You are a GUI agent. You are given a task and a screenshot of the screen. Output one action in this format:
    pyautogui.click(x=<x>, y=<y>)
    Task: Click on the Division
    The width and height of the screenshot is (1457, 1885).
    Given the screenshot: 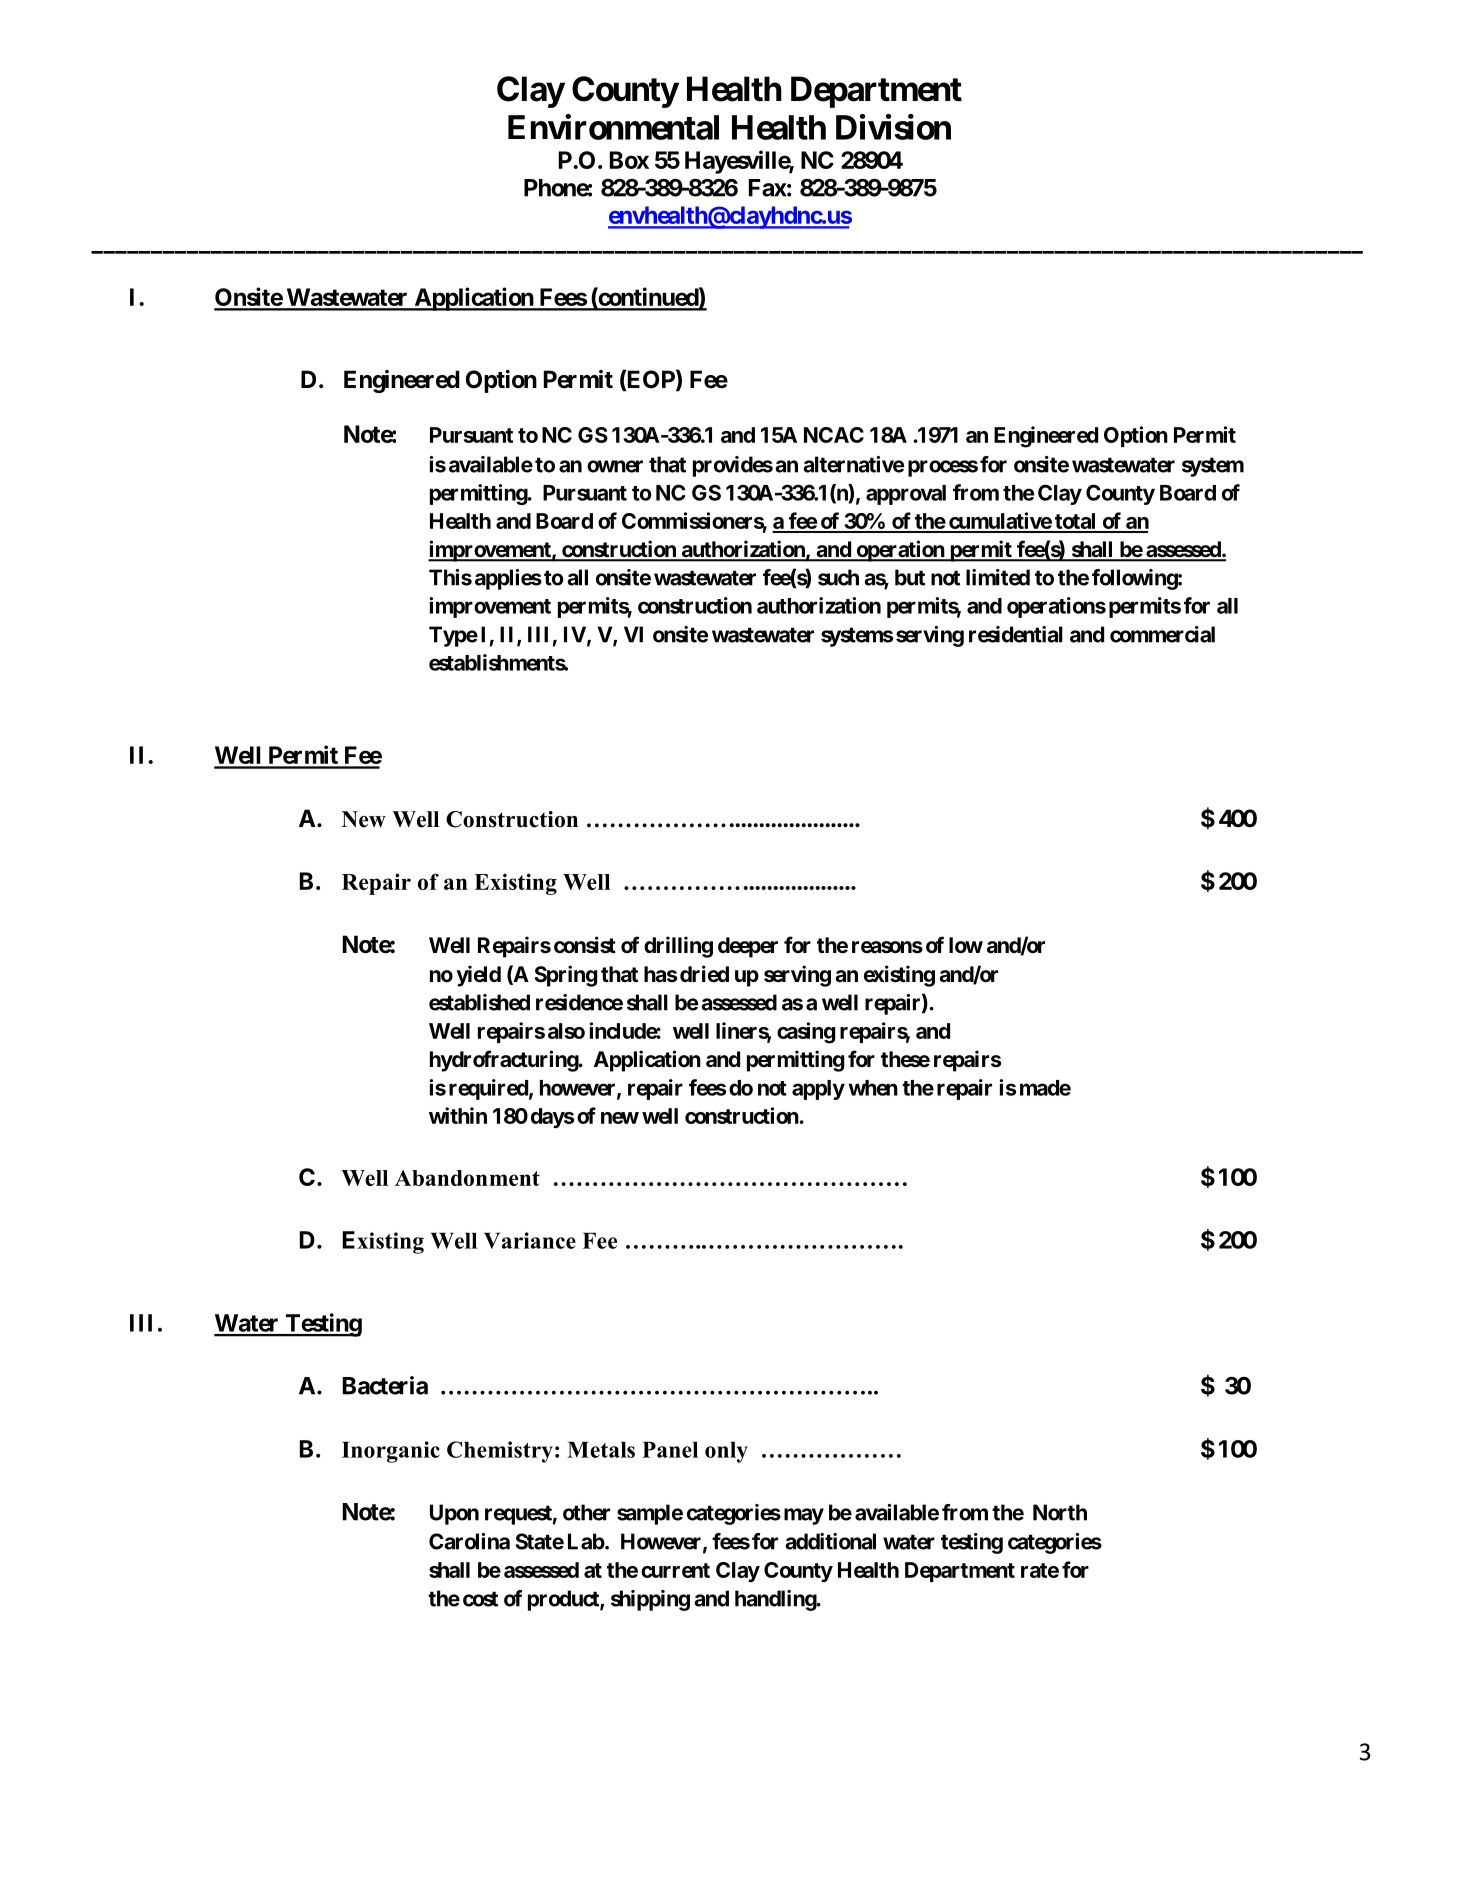 What is the action you would take?
    pyautogui.click(x=893, y=127)
